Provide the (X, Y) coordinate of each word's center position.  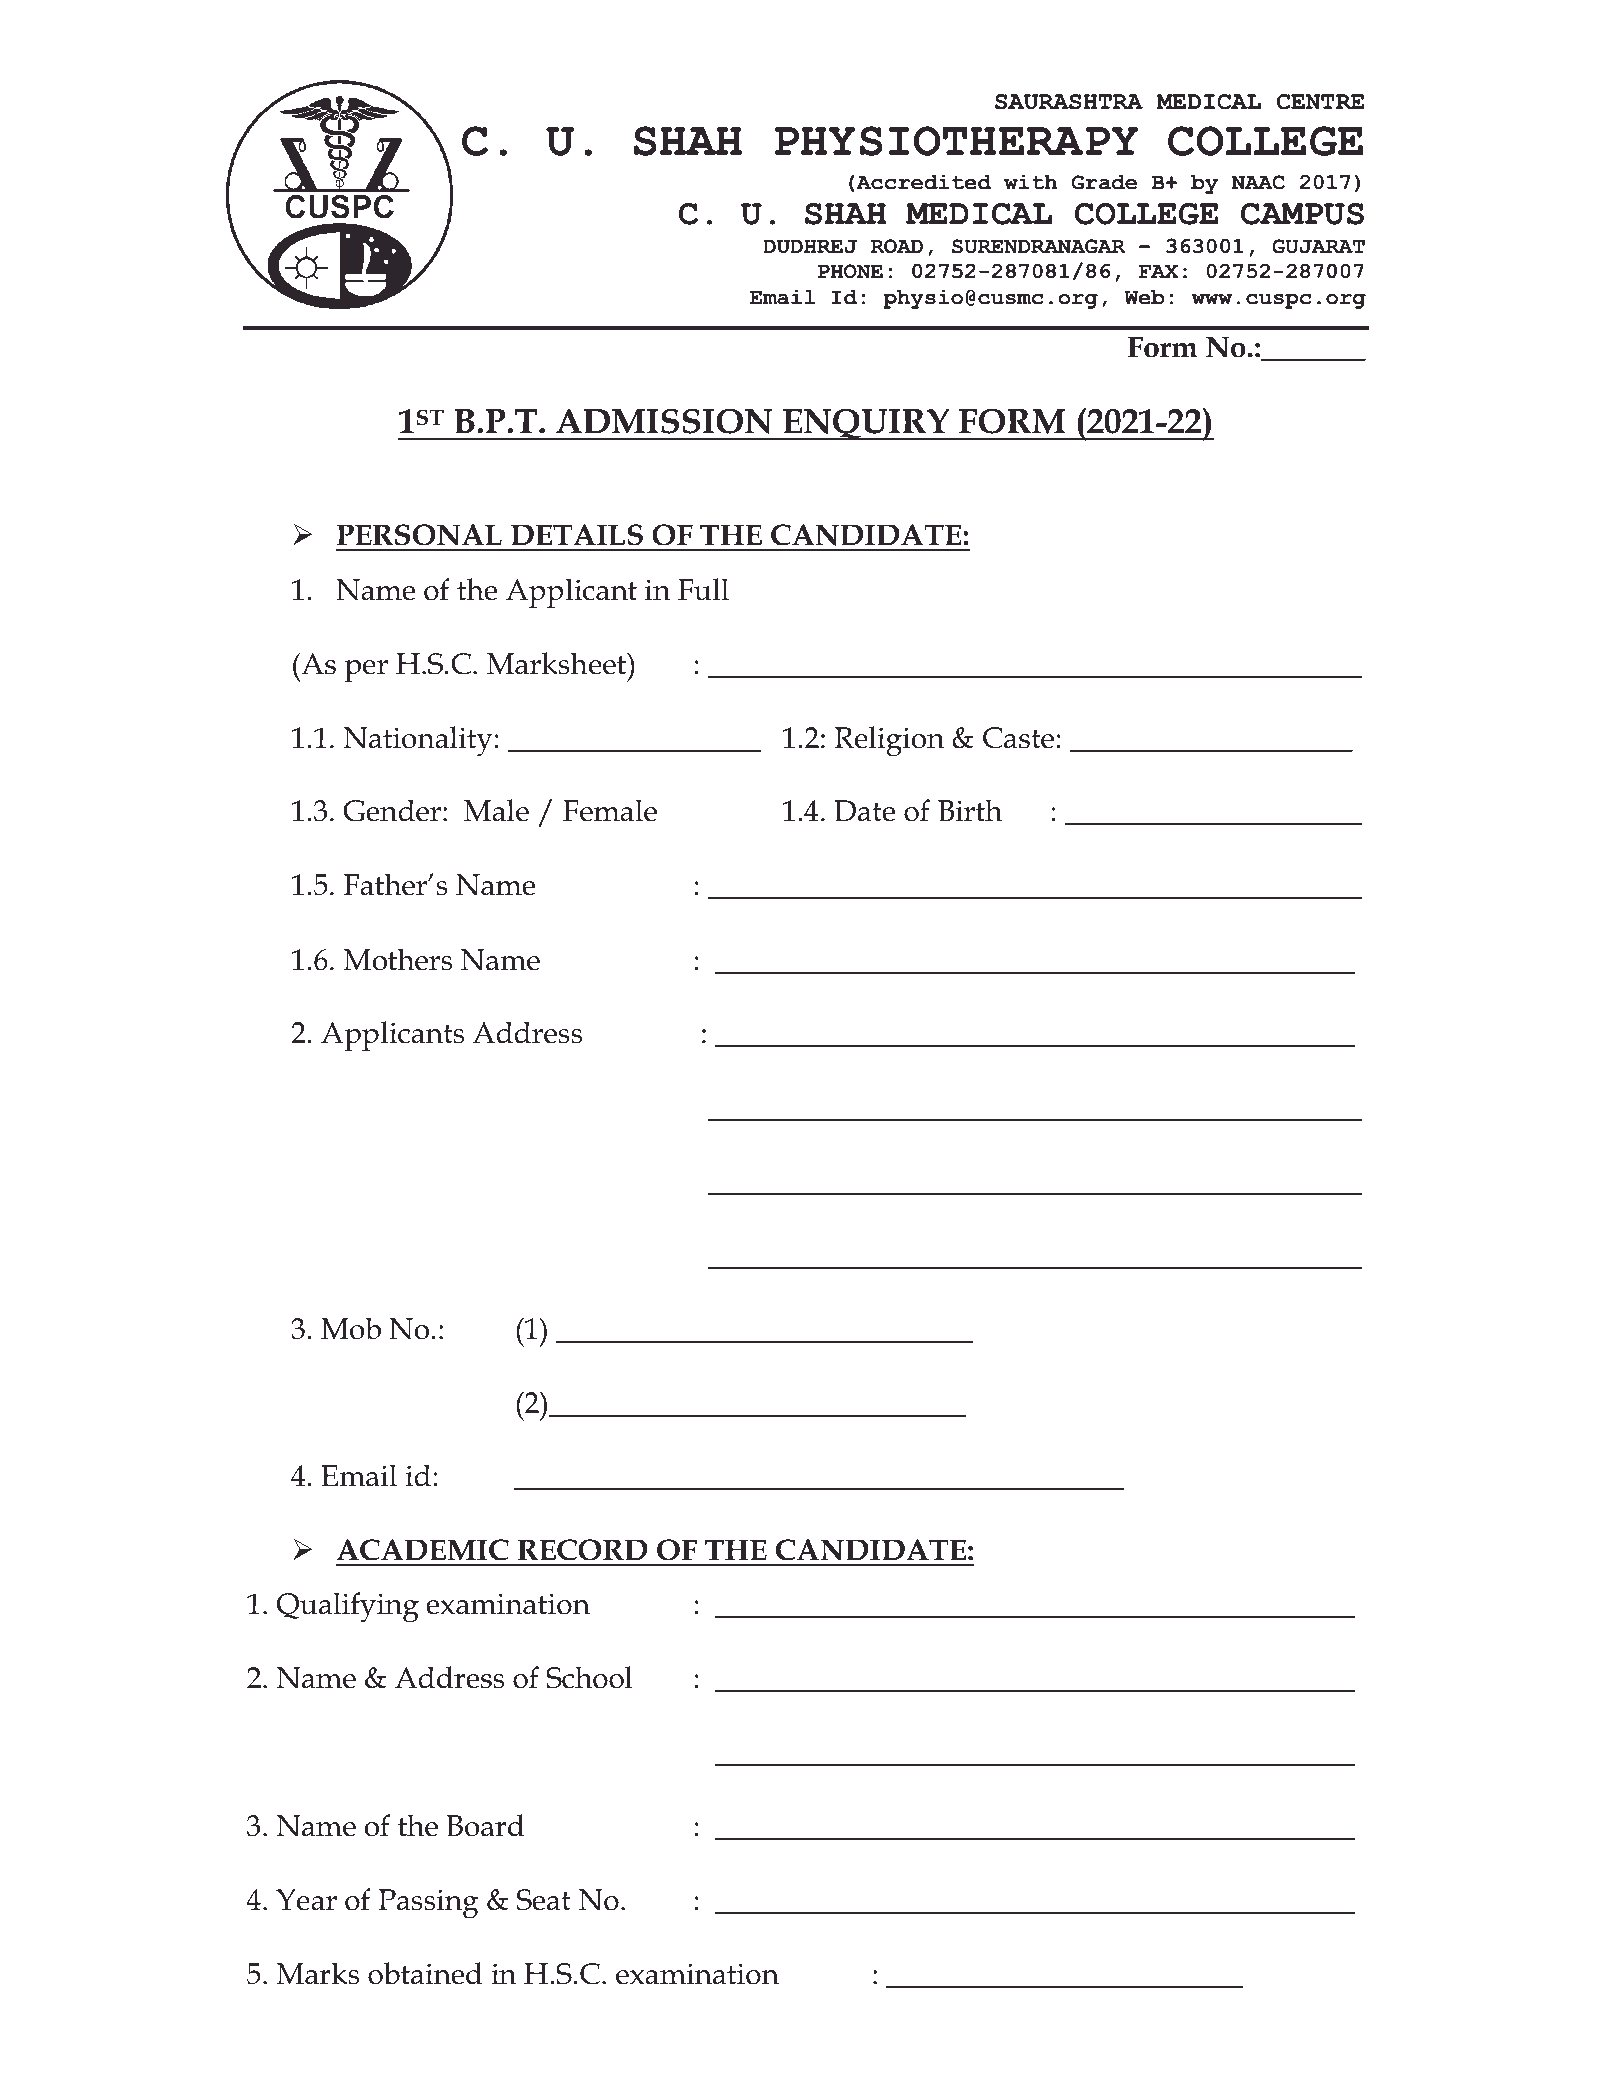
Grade (1104, 182)
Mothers (398, 959)
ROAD (897, 246)
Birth (970, 810)
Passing (428, 1904)
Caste (1018, 738)
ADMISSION (664, 421)
